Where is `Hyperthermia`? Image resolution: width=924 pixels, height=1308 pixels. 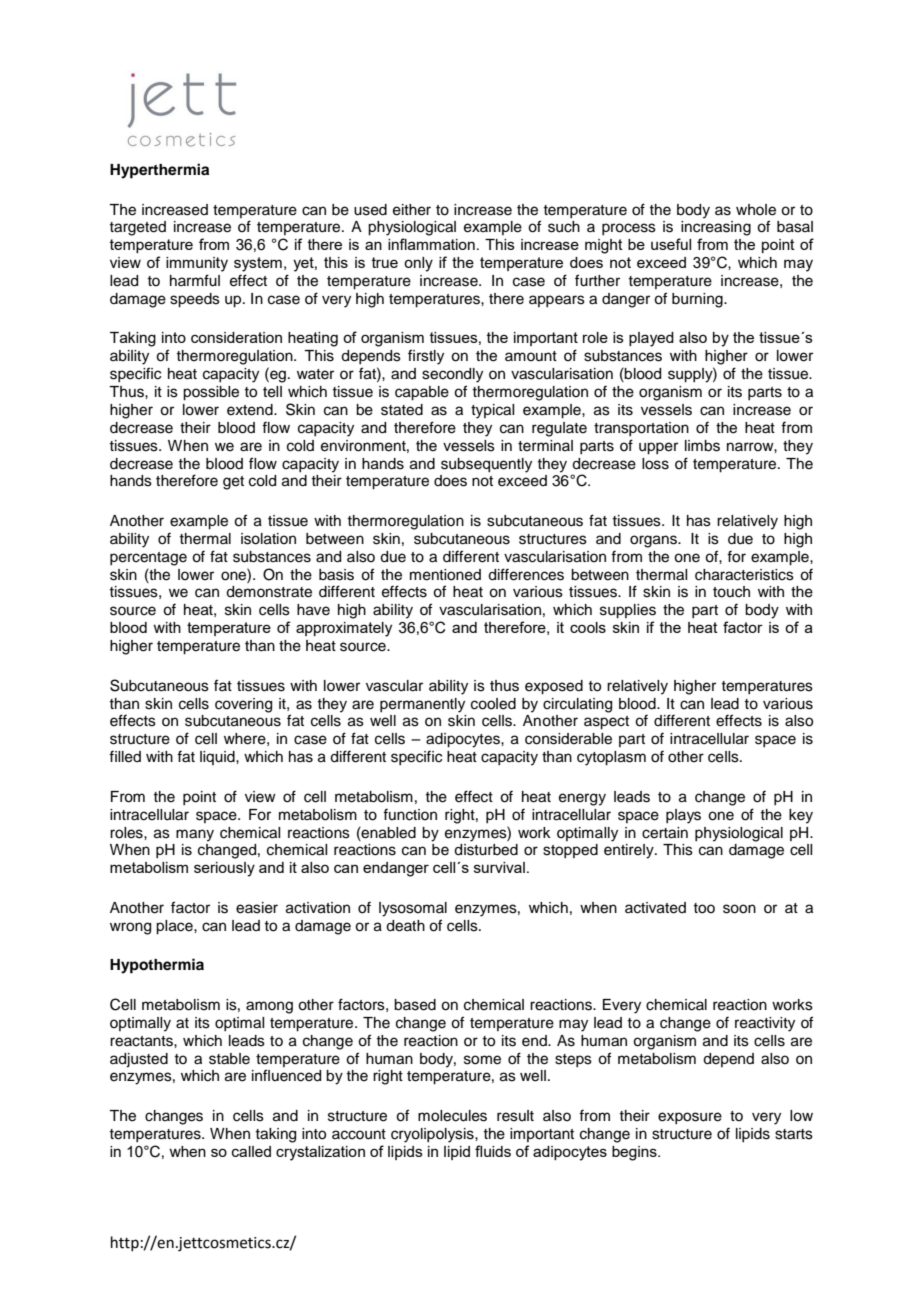
Hyperthermia is located at coordinates (159, 171).
